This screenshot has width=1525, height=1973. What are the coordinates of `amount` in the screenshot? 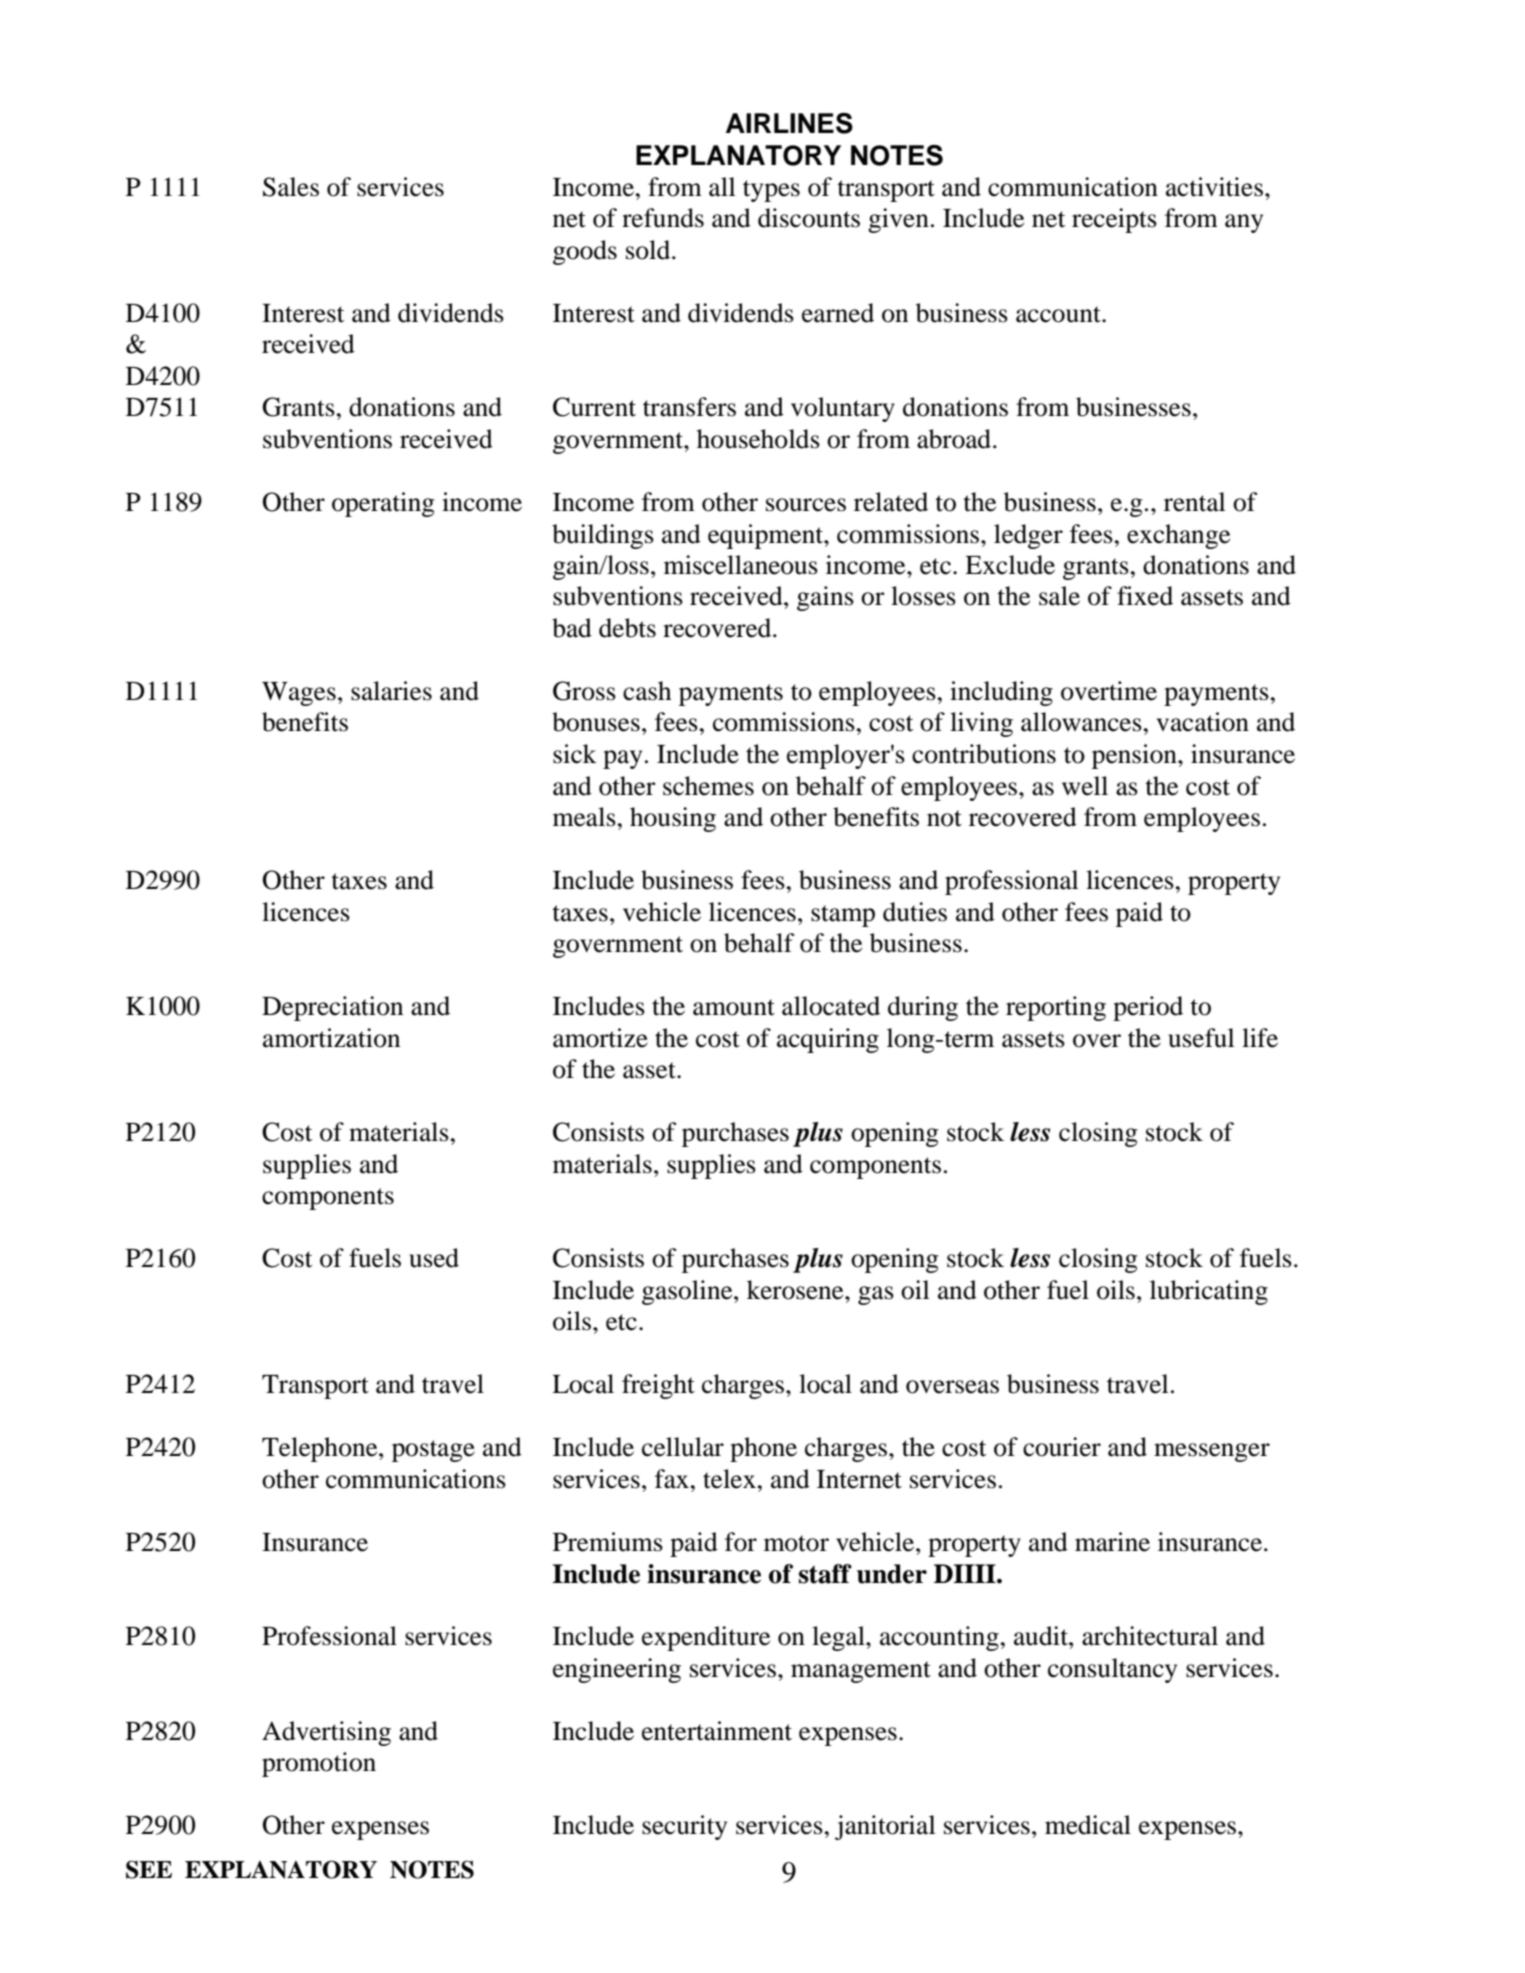 It's located at (734, 1007).
